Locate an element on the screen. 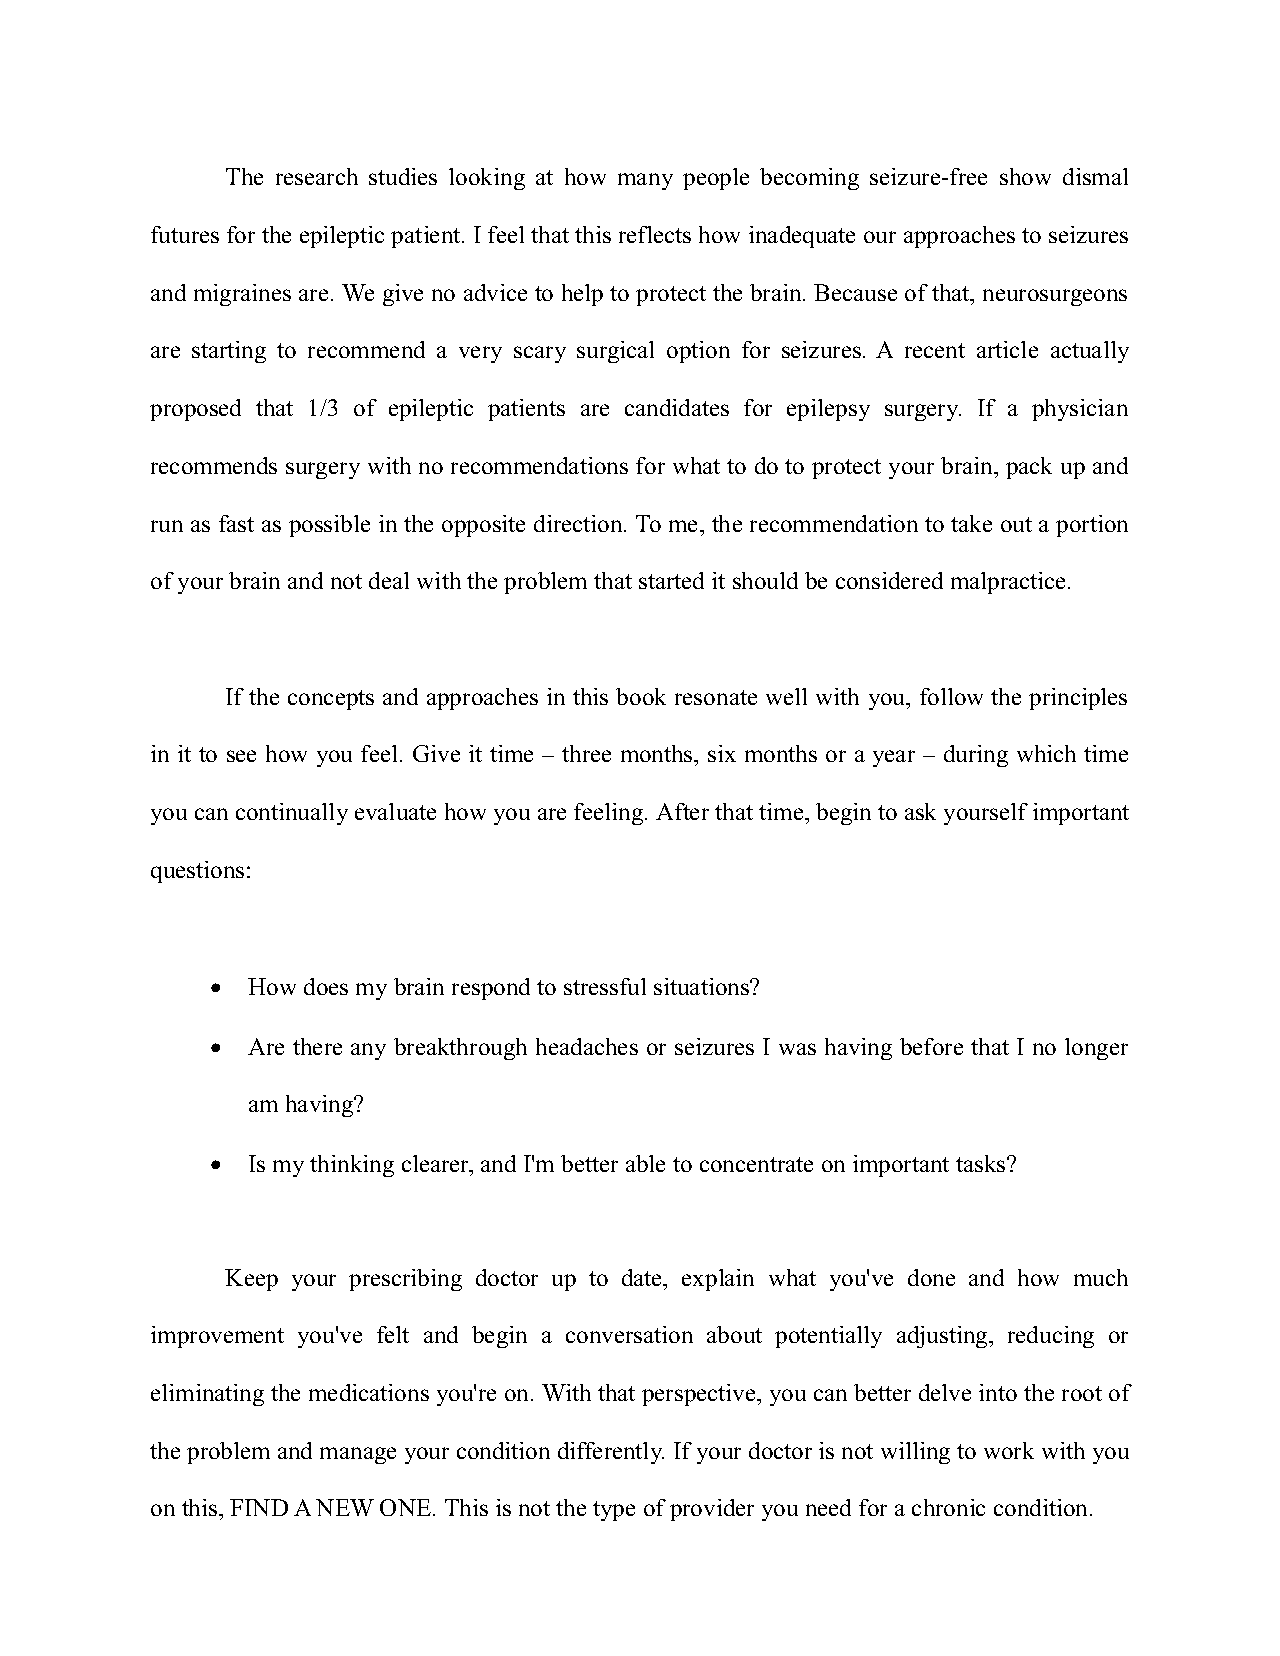  malpractice is located at coordinates (1010, 583).
